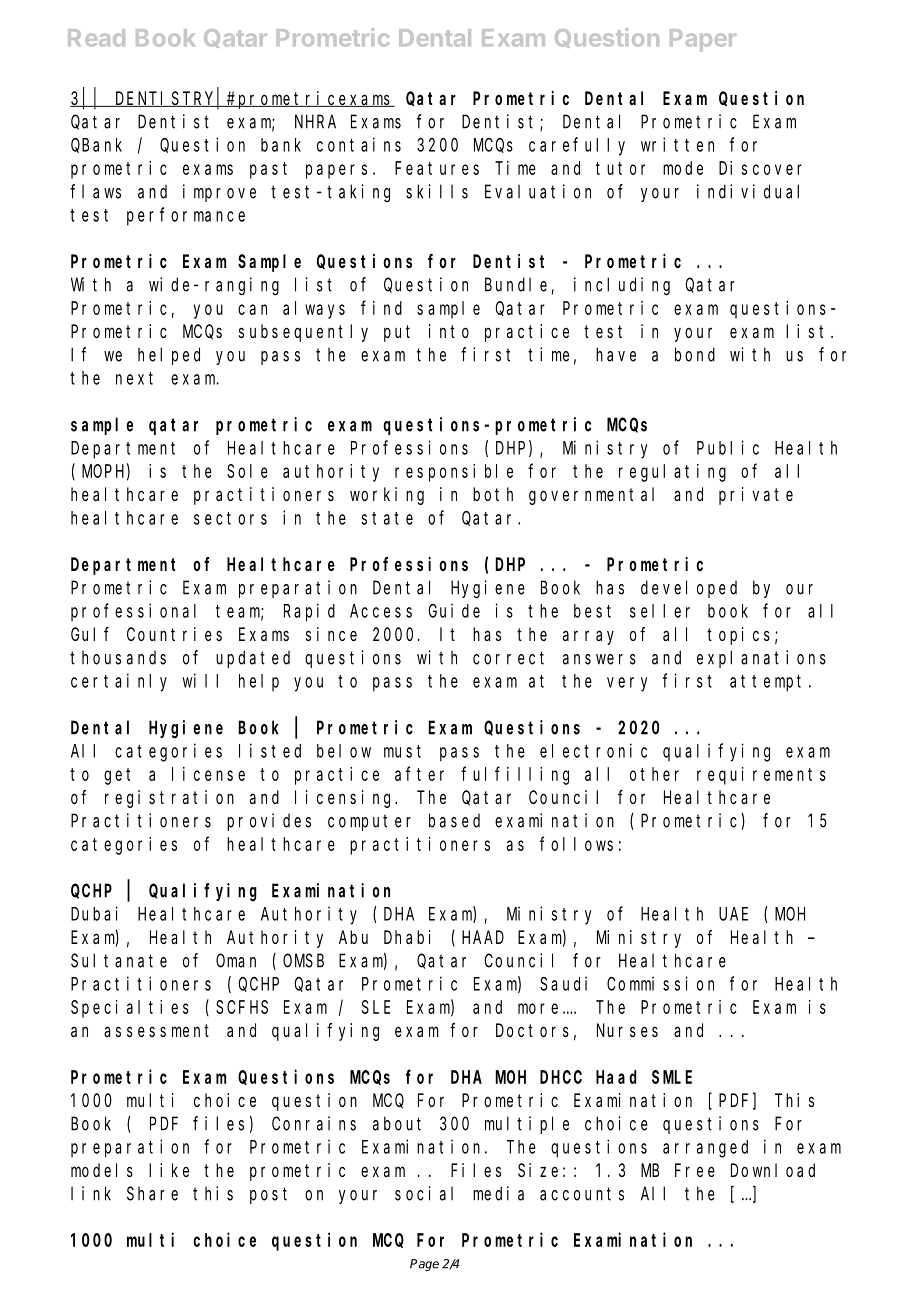 This page has width=924, height=1308. What do you see at coordinates (437, 168) in the page?
I see `Features` at bounding box center [437, 168].
